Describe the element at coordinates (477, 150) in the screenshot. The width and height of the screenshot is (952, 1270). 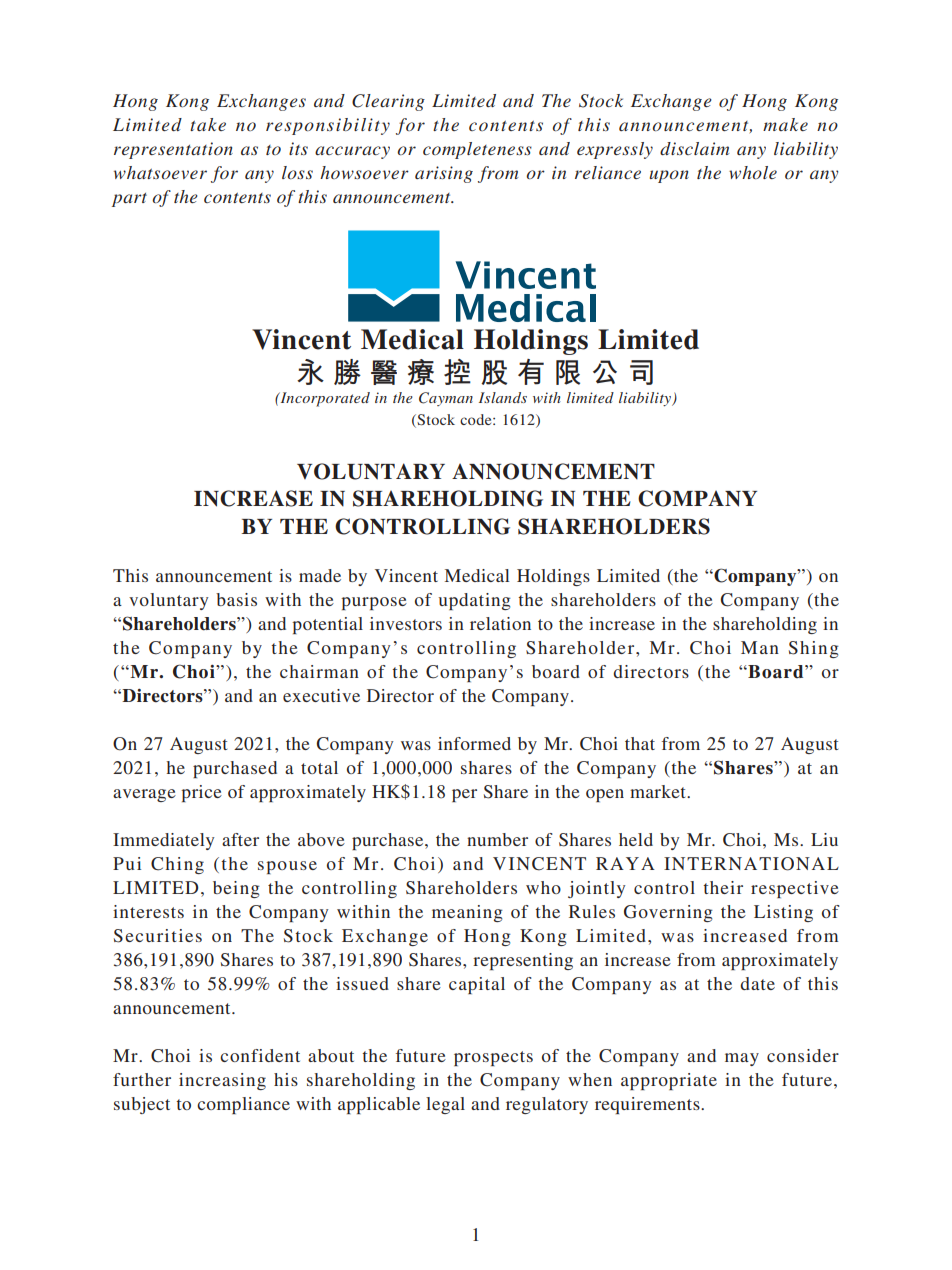
I see `completeness` at that location.
